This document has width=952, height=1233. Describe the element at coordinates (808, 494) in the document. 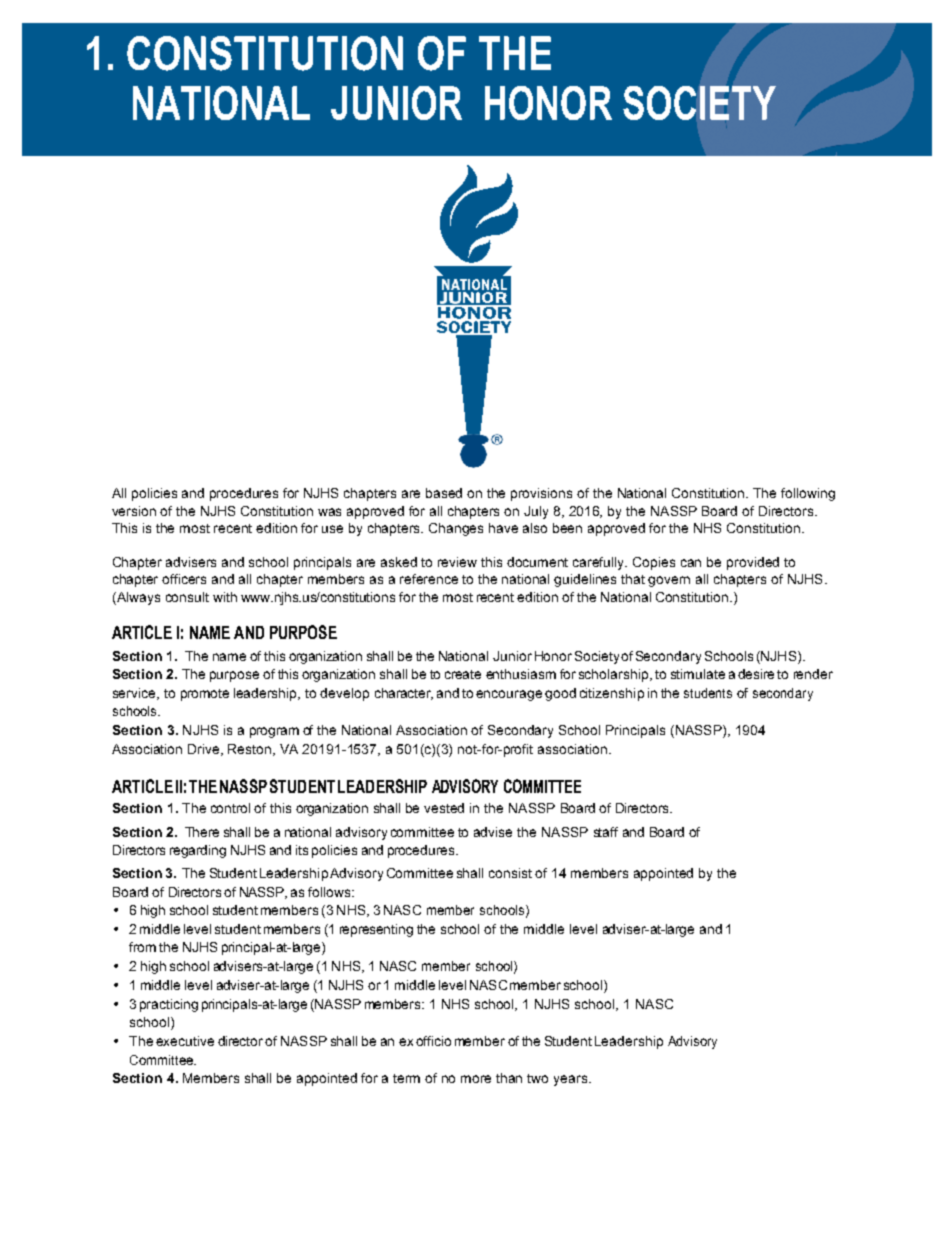

I see `following` at that location.
